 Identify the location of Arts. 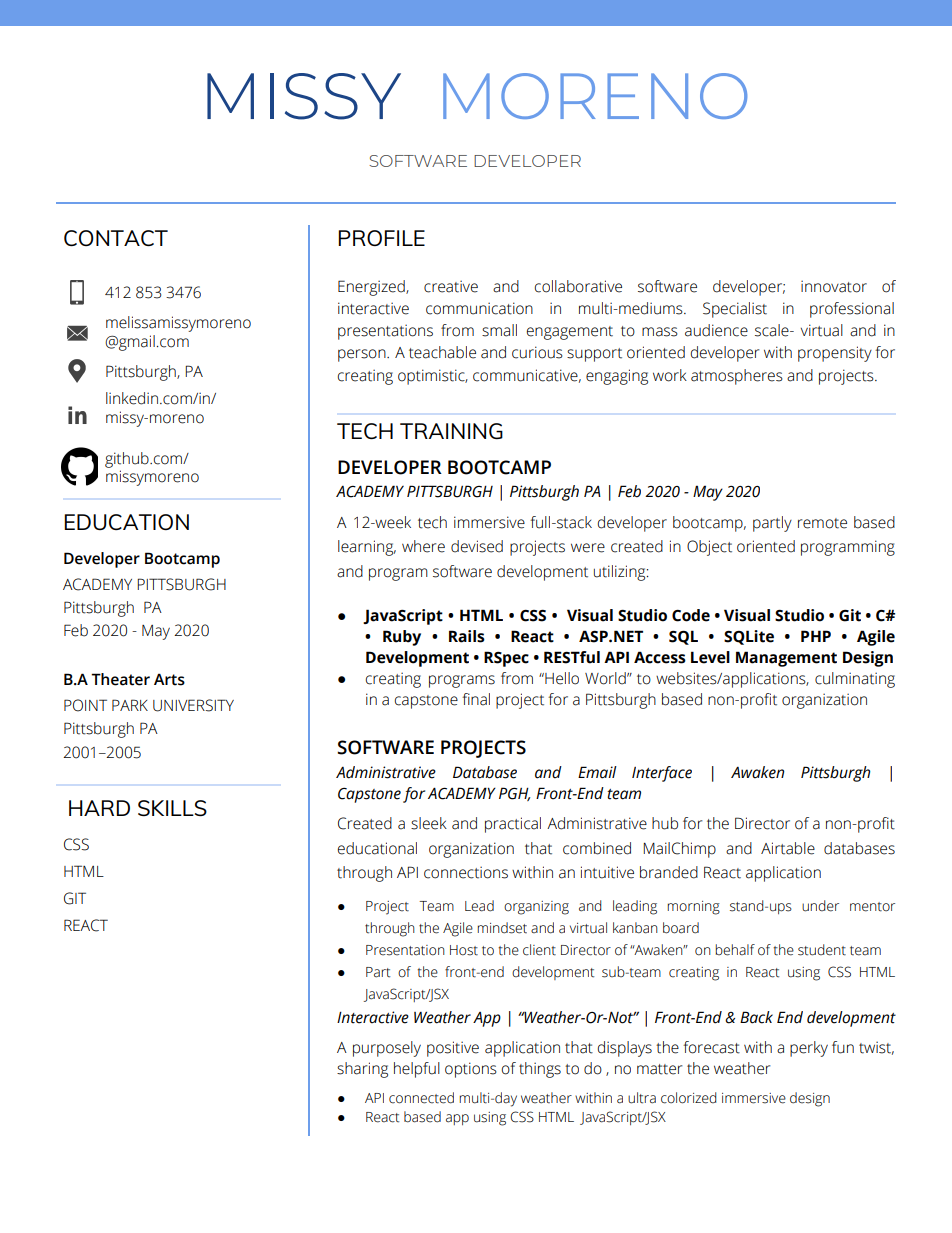
(169, 679).
